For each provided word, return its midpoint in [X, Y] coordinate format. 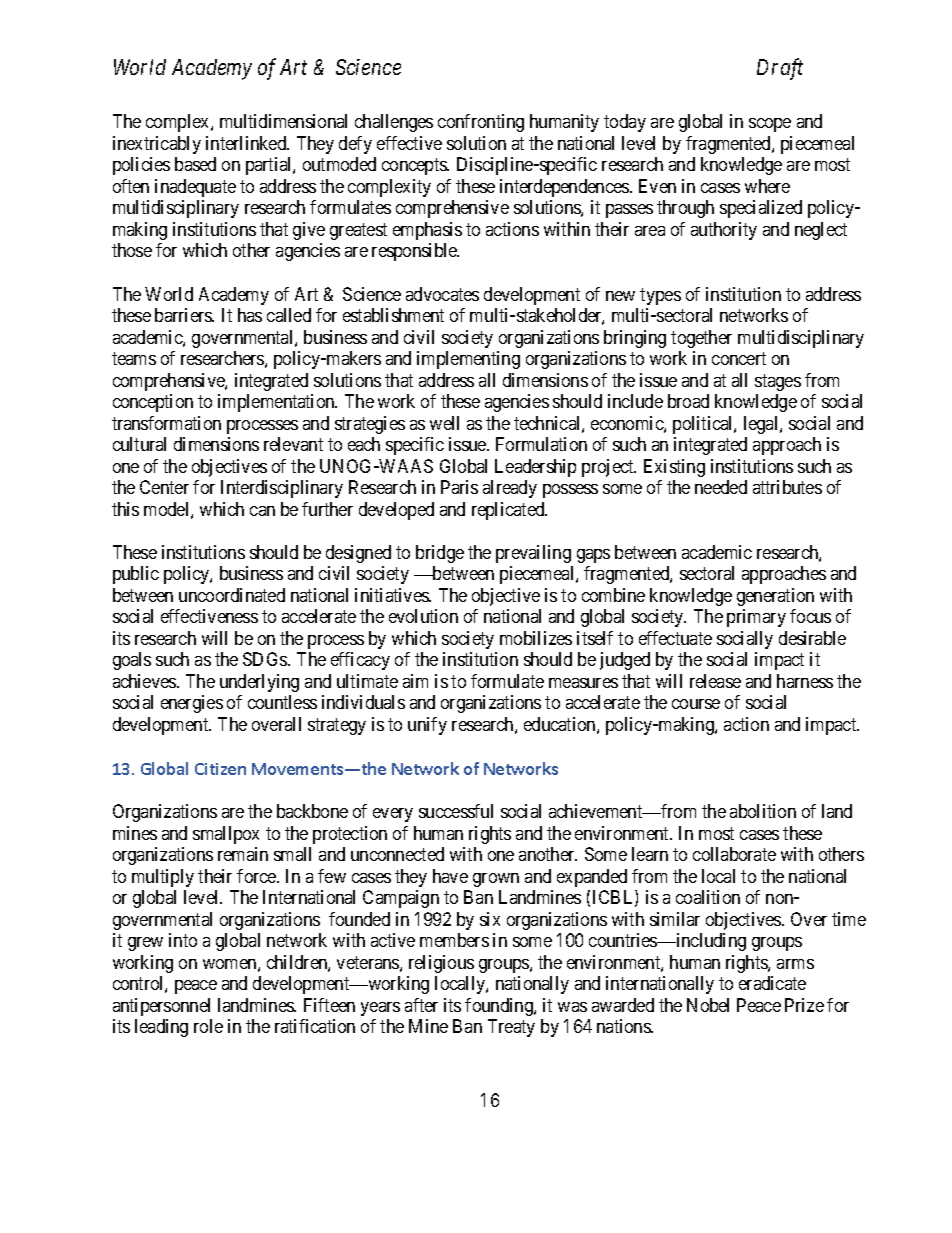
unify [427, 726]
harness [805, 681]
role [208, 1026]
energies [192, 704]
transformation [166, 423]
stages [778, 382]
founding [500, 1007]
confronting [481, 123]
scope [770, 125]
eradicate [772, 983]
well [444, 423]
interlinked [247, 143]
